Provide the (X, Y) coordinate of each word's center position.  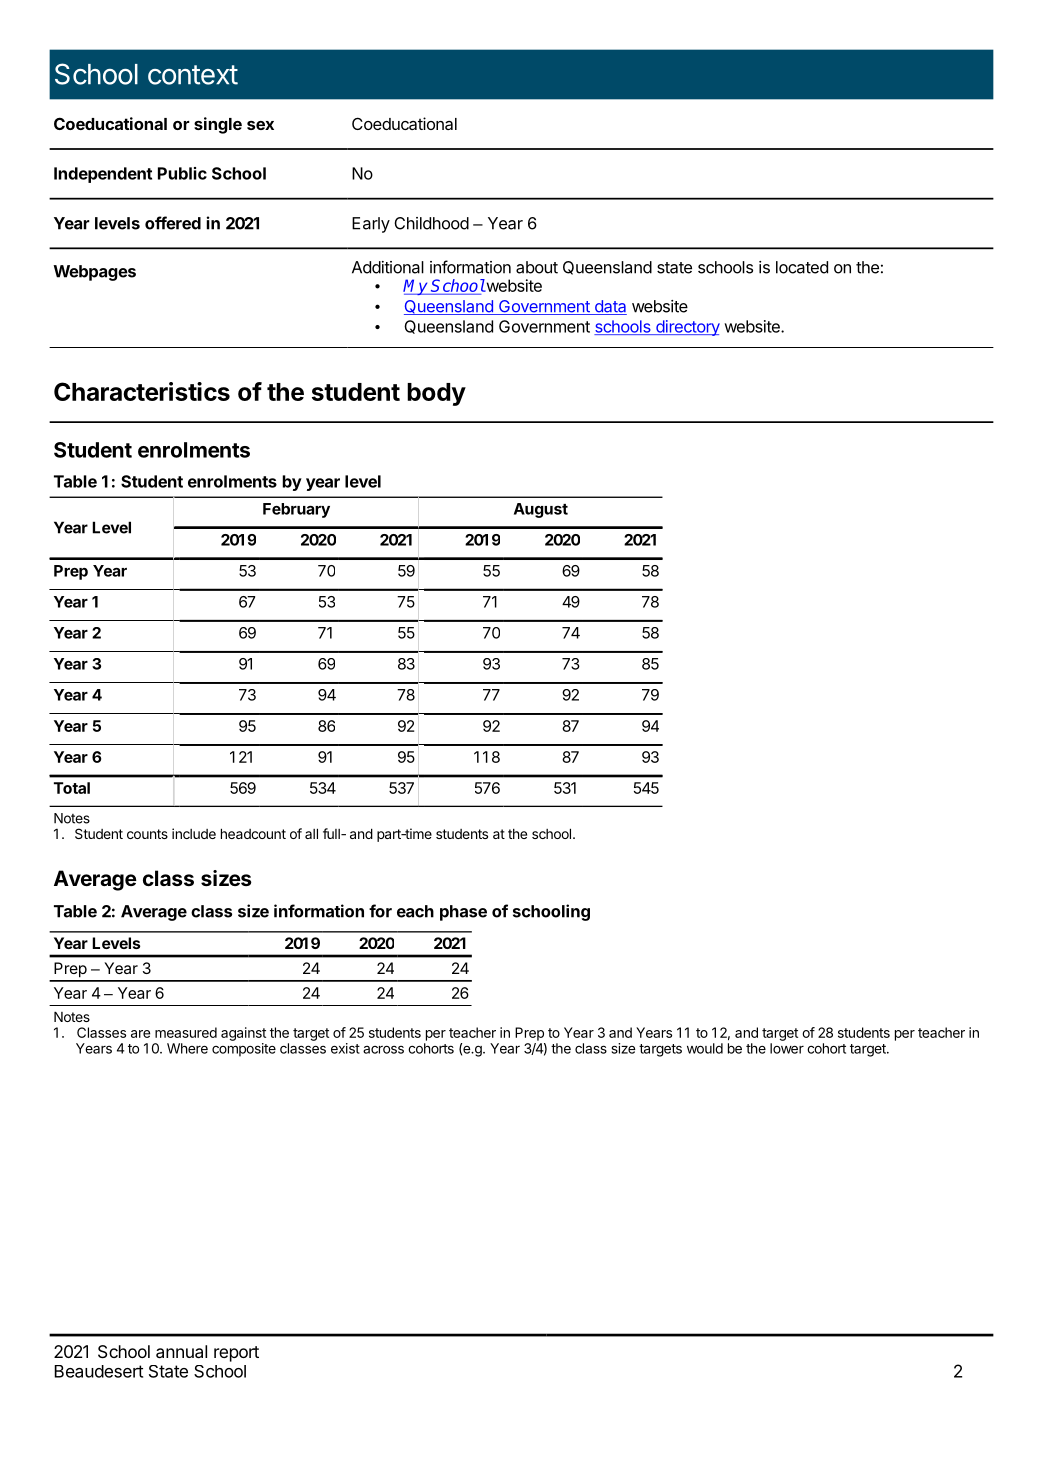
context (193, 75)
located (802, 267)
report (236, 1354)
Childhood (431, 223)
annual (181, 1351)
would (705, 1048)
